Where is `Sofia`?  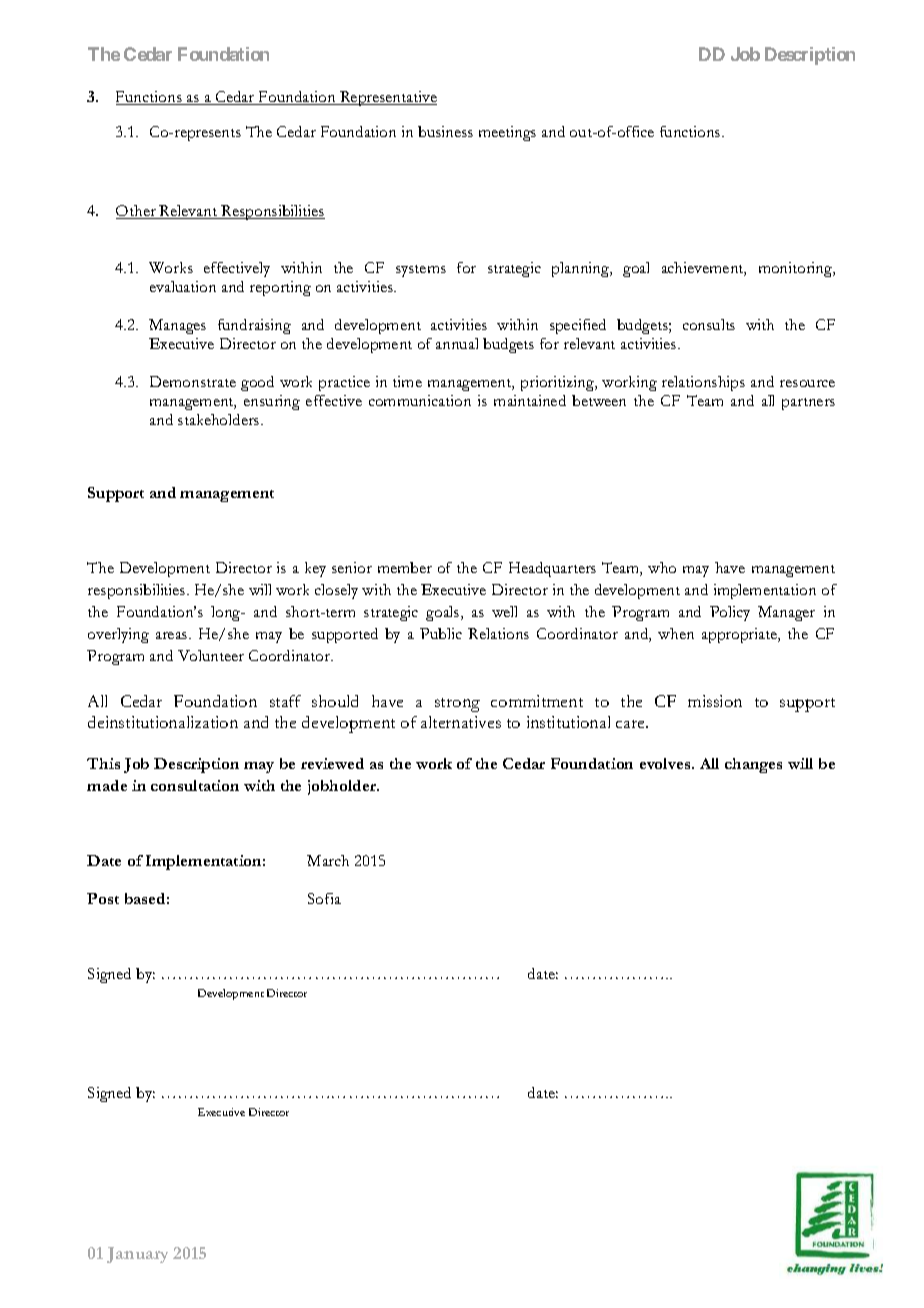
Sofia is located at coordinates (324, 898).
